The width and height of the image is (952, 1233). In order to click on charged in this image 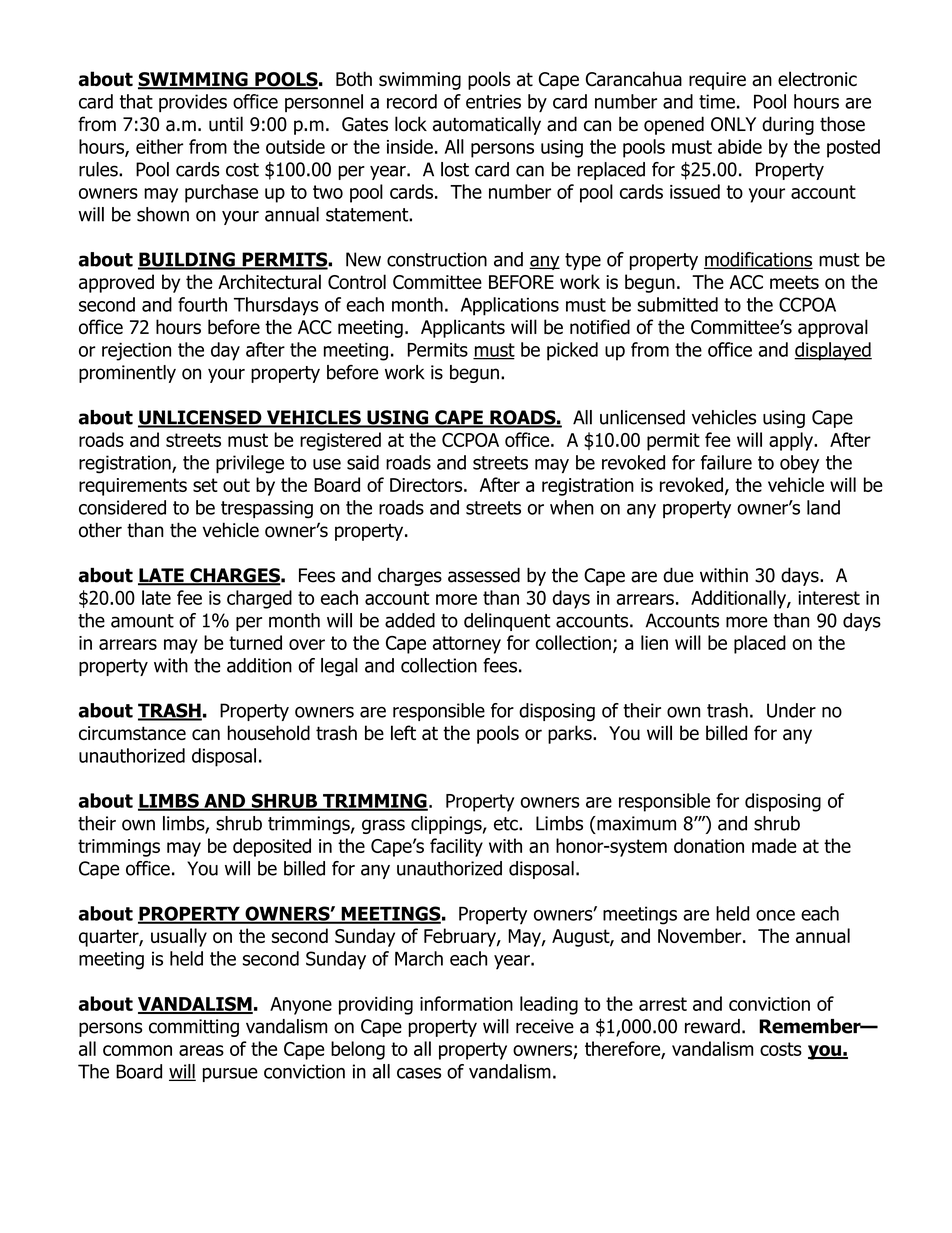, I will do `click(259, 599)`.
